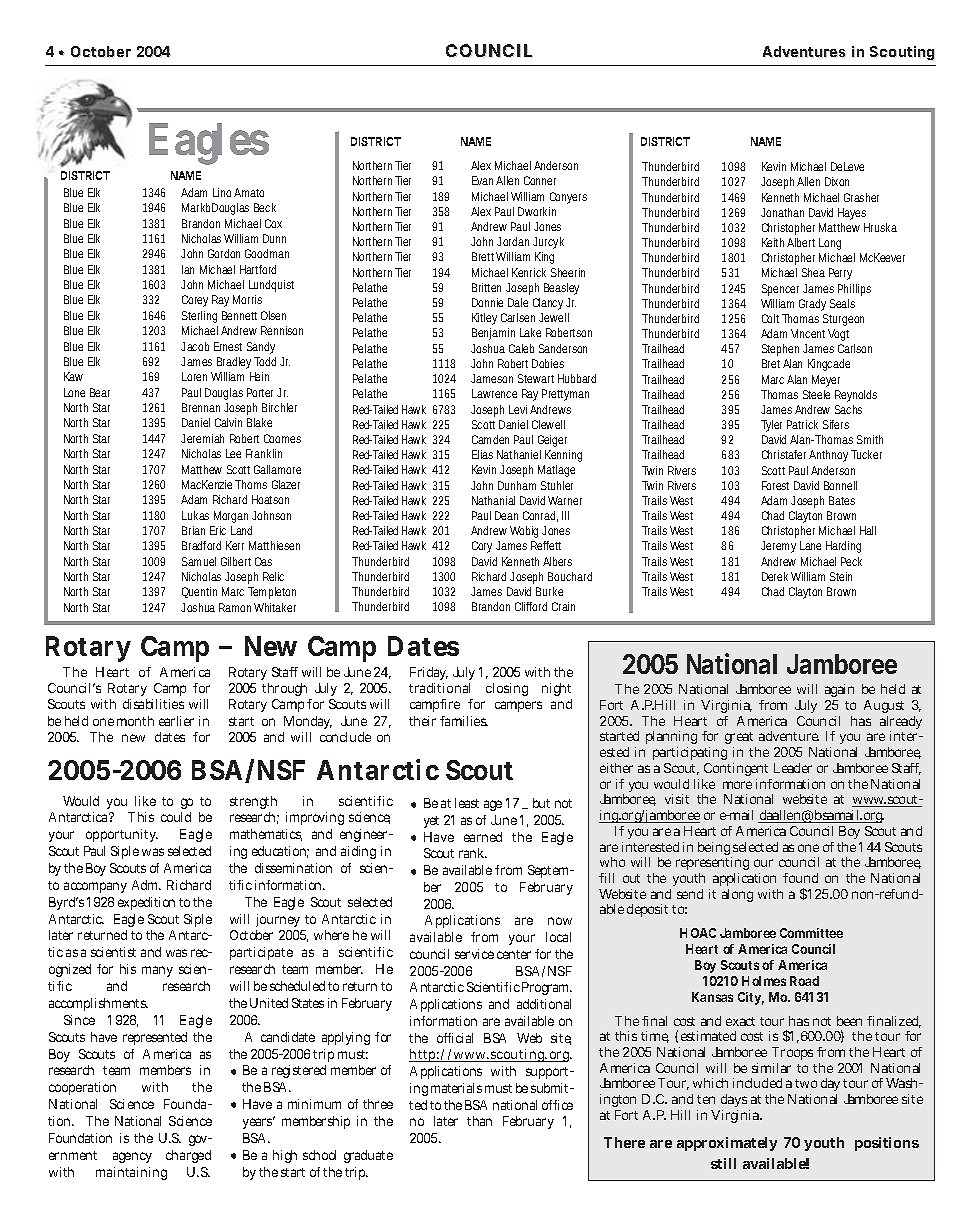 Image resolution: width=980 pixels, height=1226 pixels. What do you see at coordinates (802, 424) in the screenshot?
I see `Patrick` at bounding box center [802, 424].
